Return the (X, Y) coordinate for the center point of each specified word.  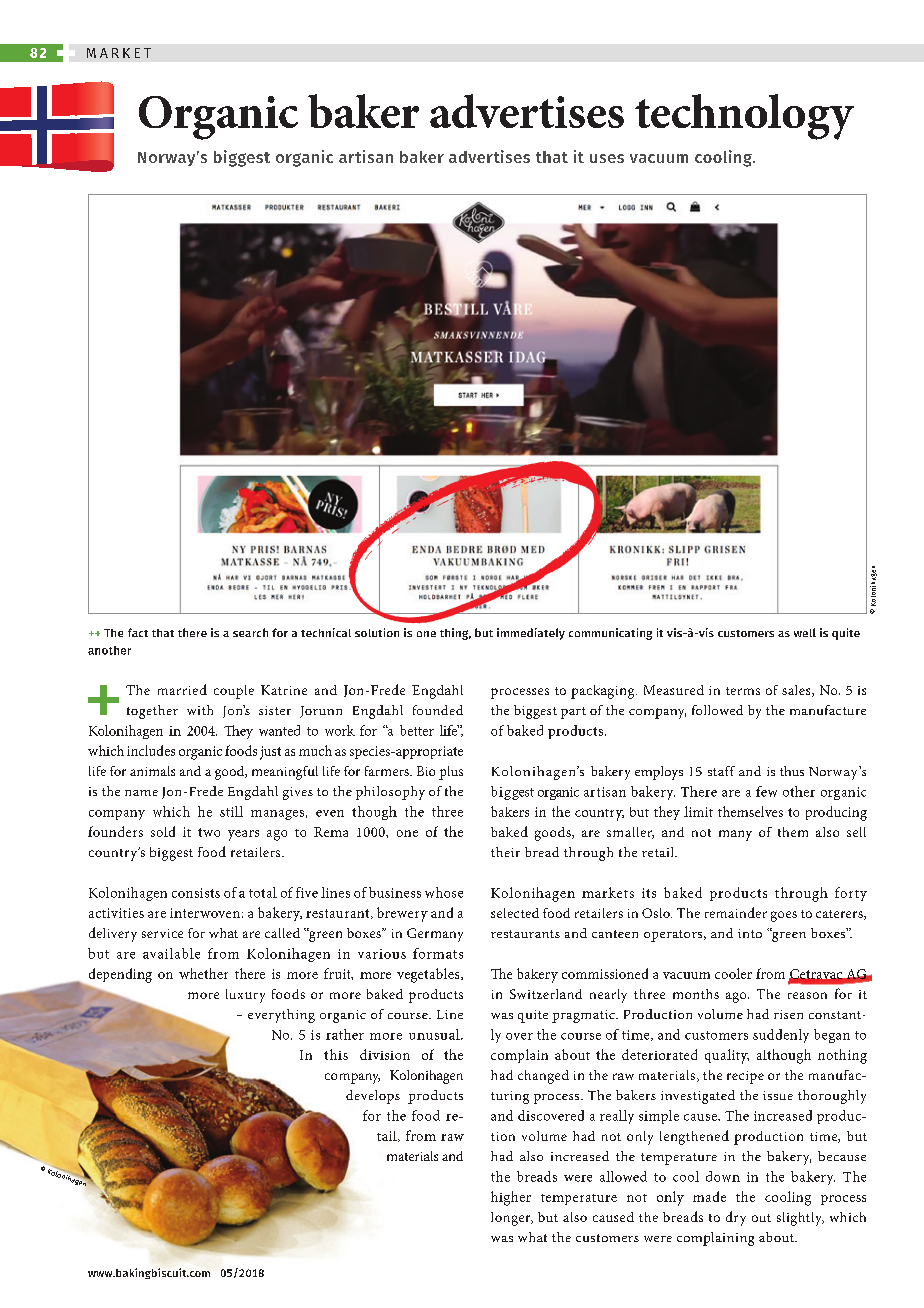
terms (743, 691)
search (250, 632)
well (805, 632)
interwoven (205, 913)
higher (511, 1198)
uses (607, 158)
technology (744, 117)
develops (373, 1097)
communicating (610, 634)
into (750, 933)
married (182, 689)
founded (438, 710)
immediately (531, 634)
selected (515, 913)
